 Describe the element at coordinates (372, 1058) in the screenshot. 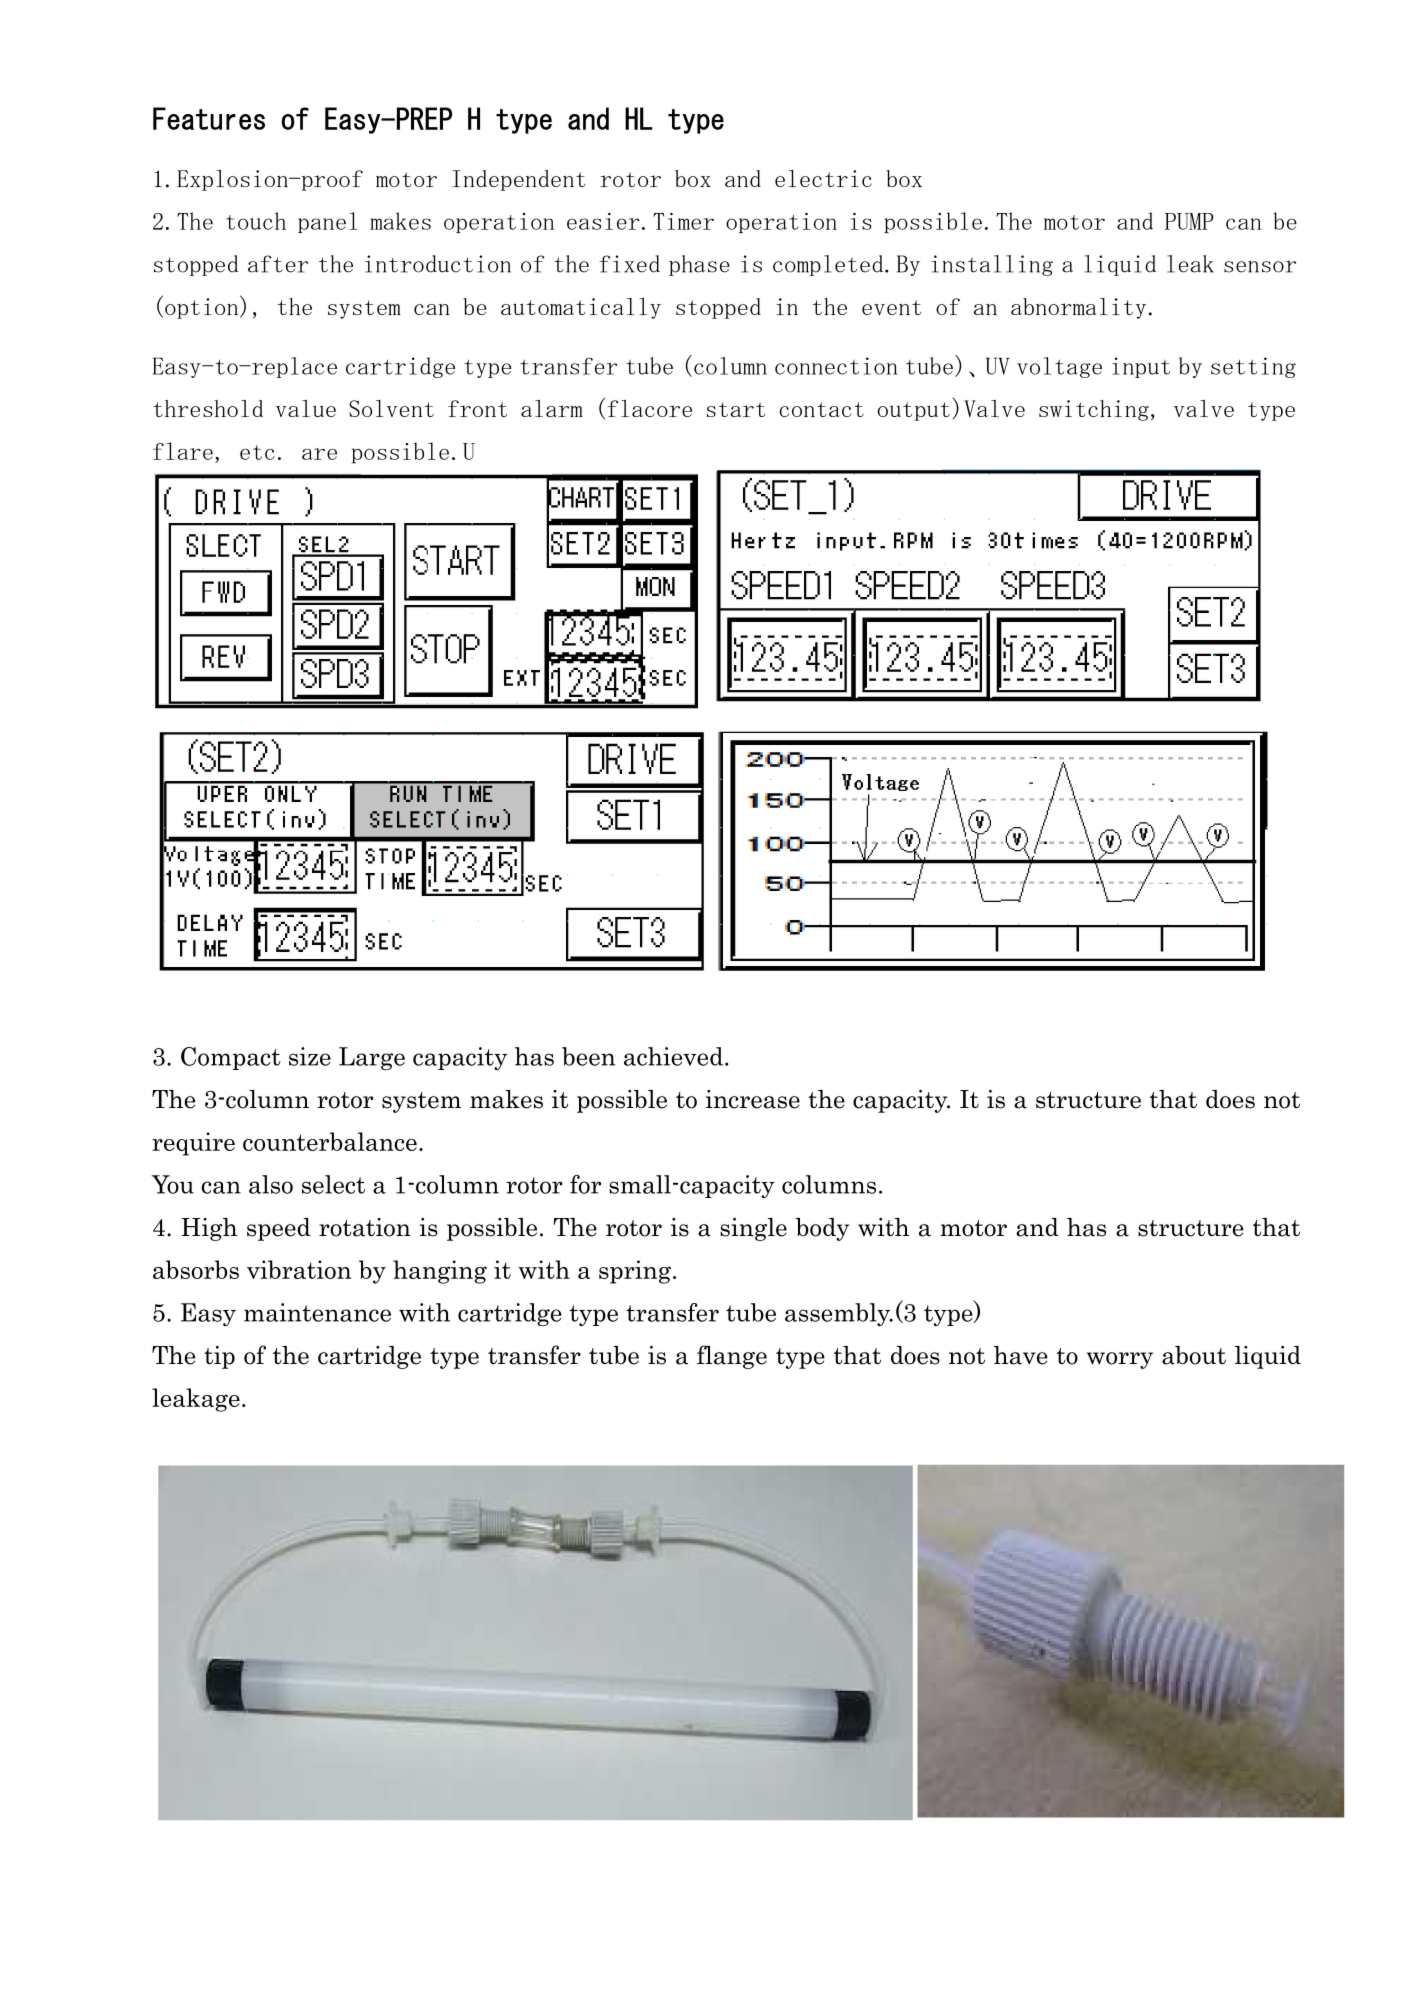

I see `Large` at that location.
